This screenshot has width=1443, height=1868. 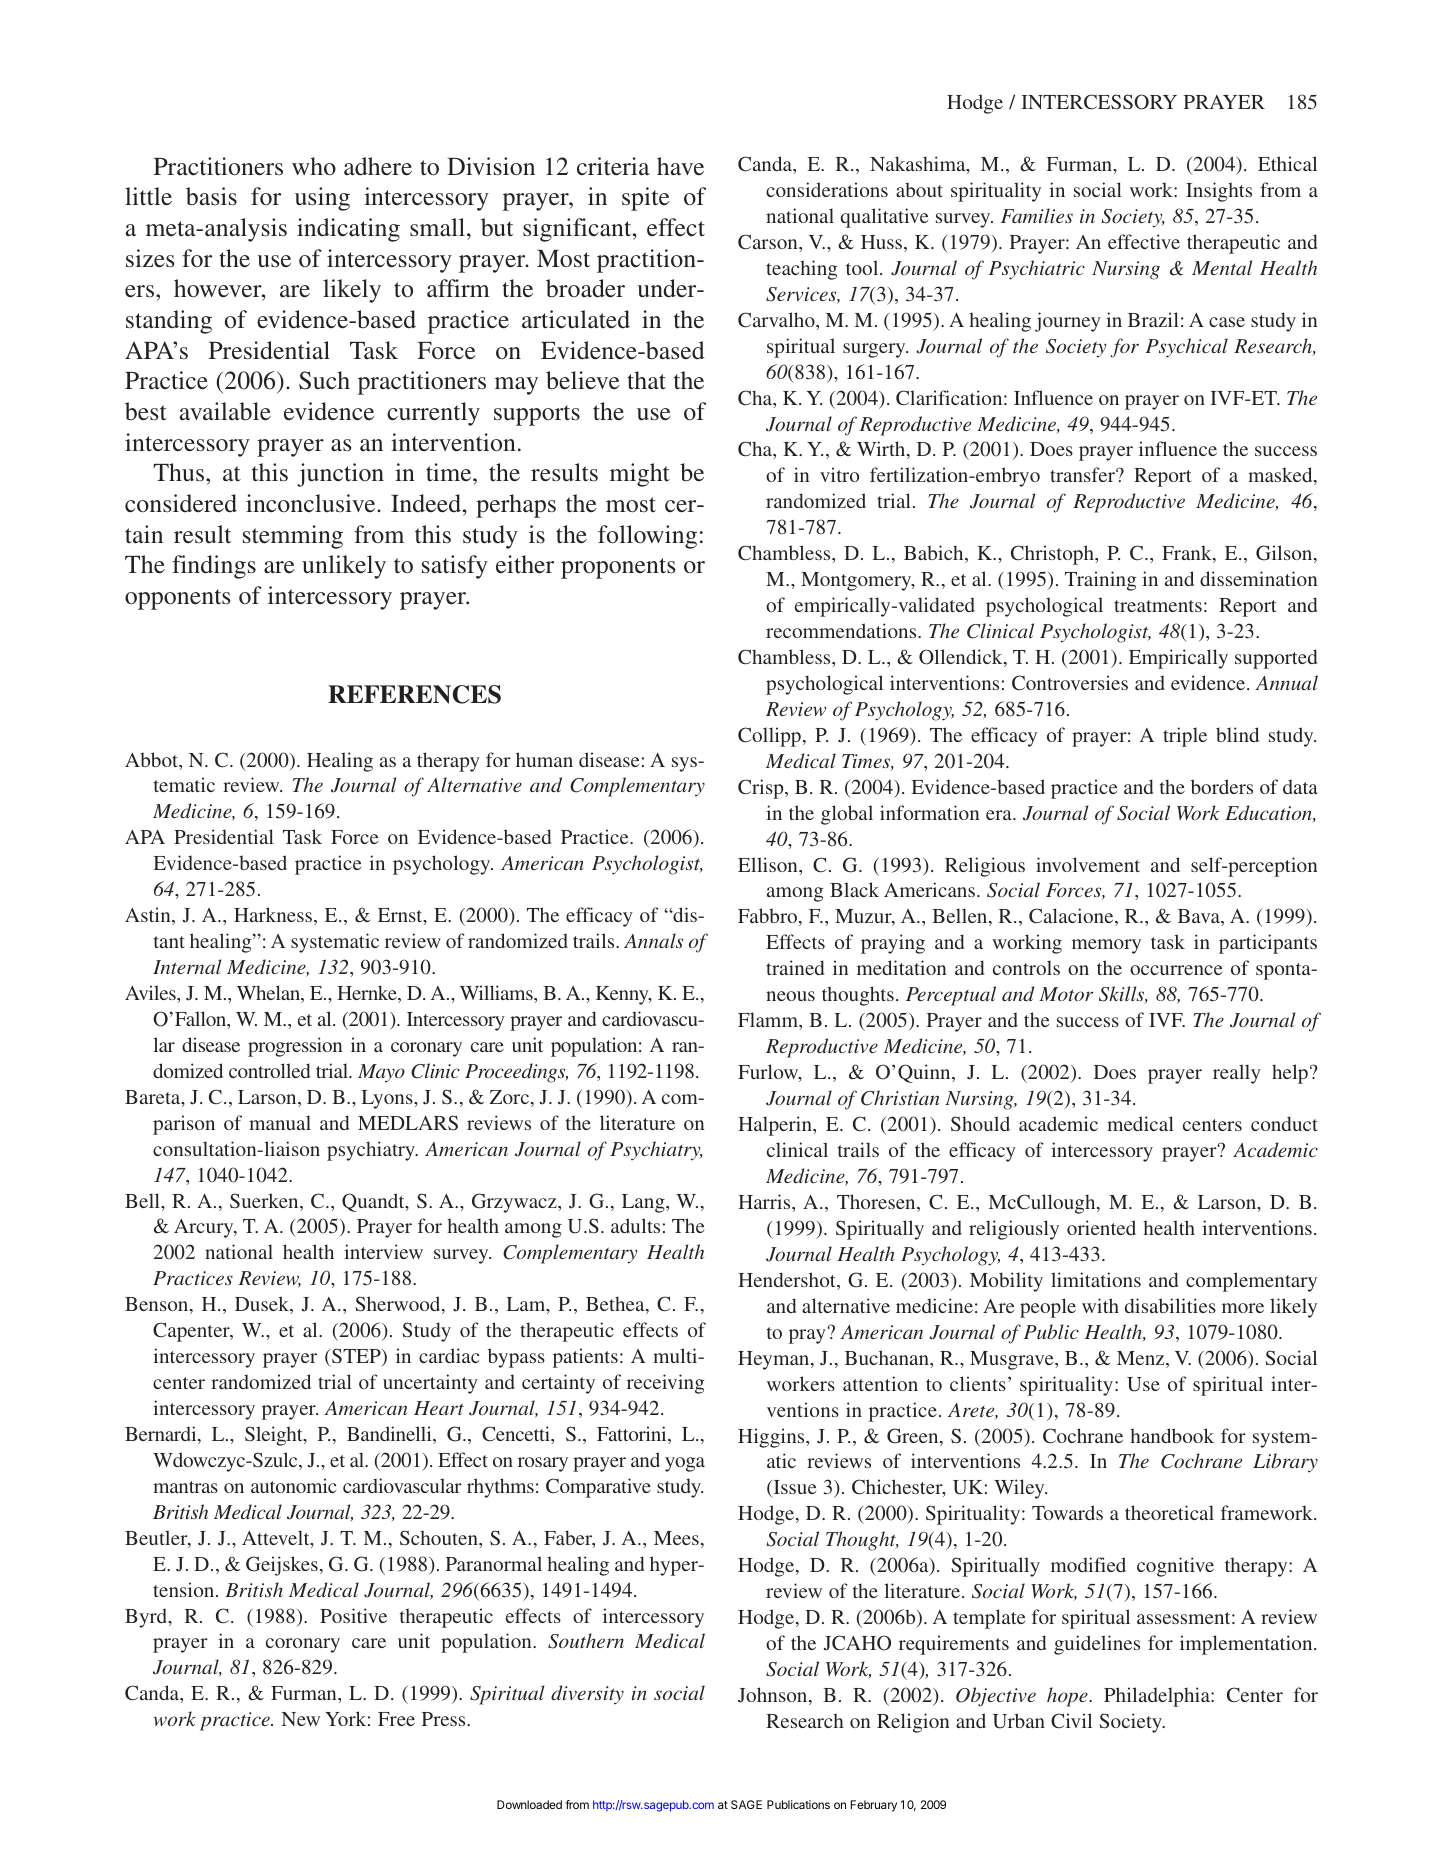 What do you see at coordinates (769, 242) in the screenshot?
I see `Carson` at bounding box center [769, 242].
